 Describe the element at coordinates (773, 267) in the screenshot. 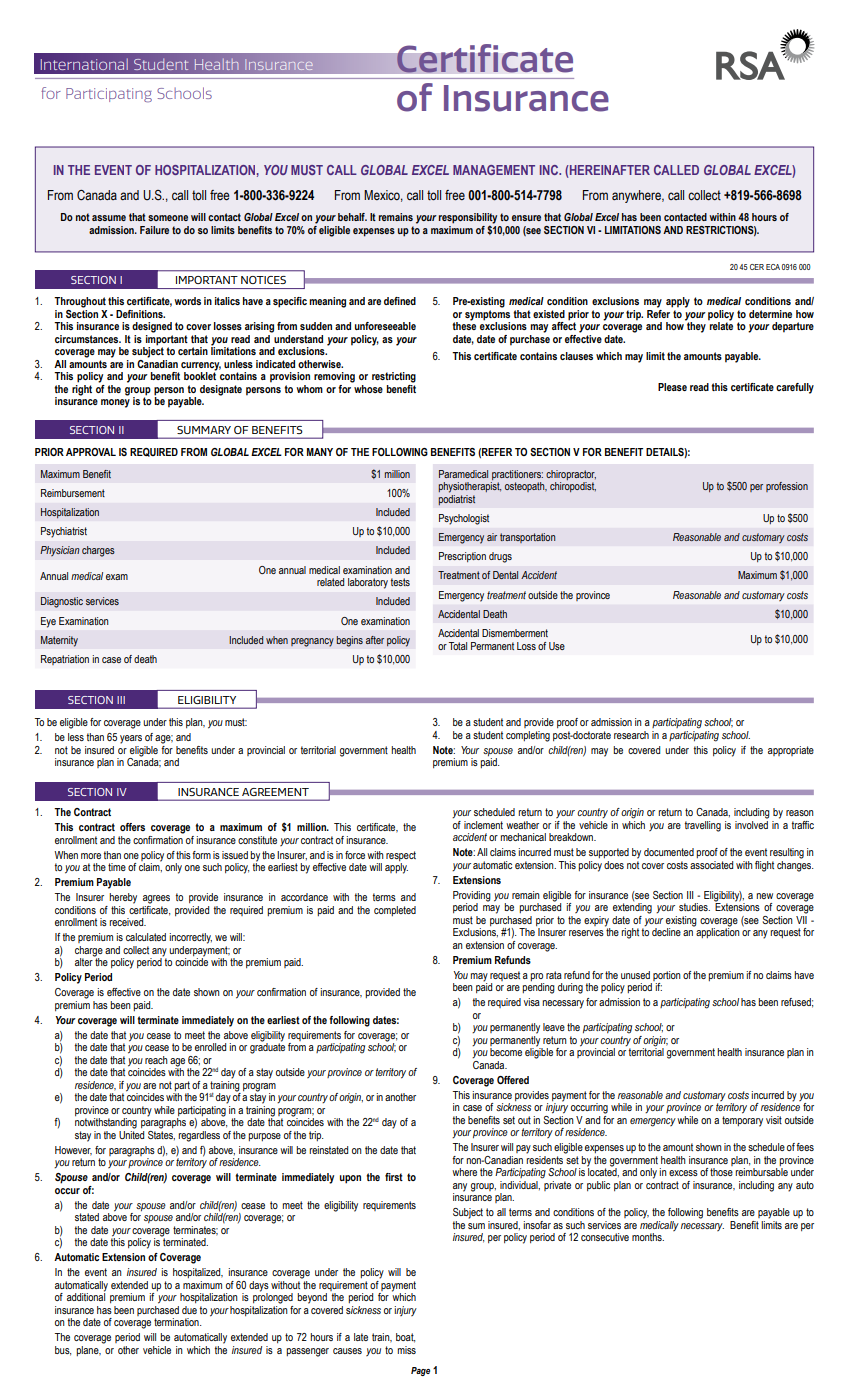

I see `ECA` at that location.
